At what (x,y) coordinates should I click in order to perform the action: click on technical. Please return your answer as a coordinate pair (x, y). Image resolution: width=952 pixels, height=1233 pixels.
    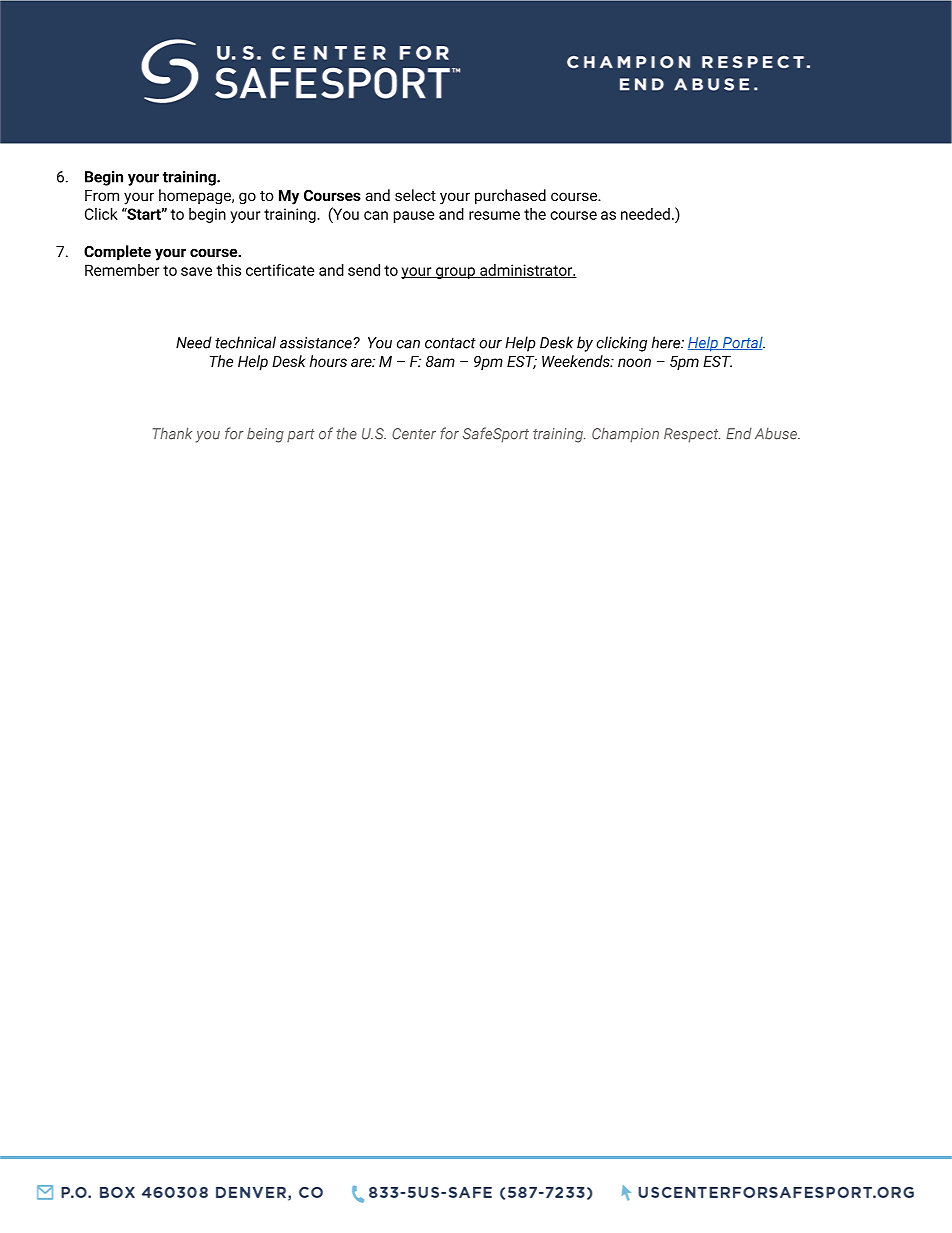
    Looking at the image, I should click on (245, 342).
